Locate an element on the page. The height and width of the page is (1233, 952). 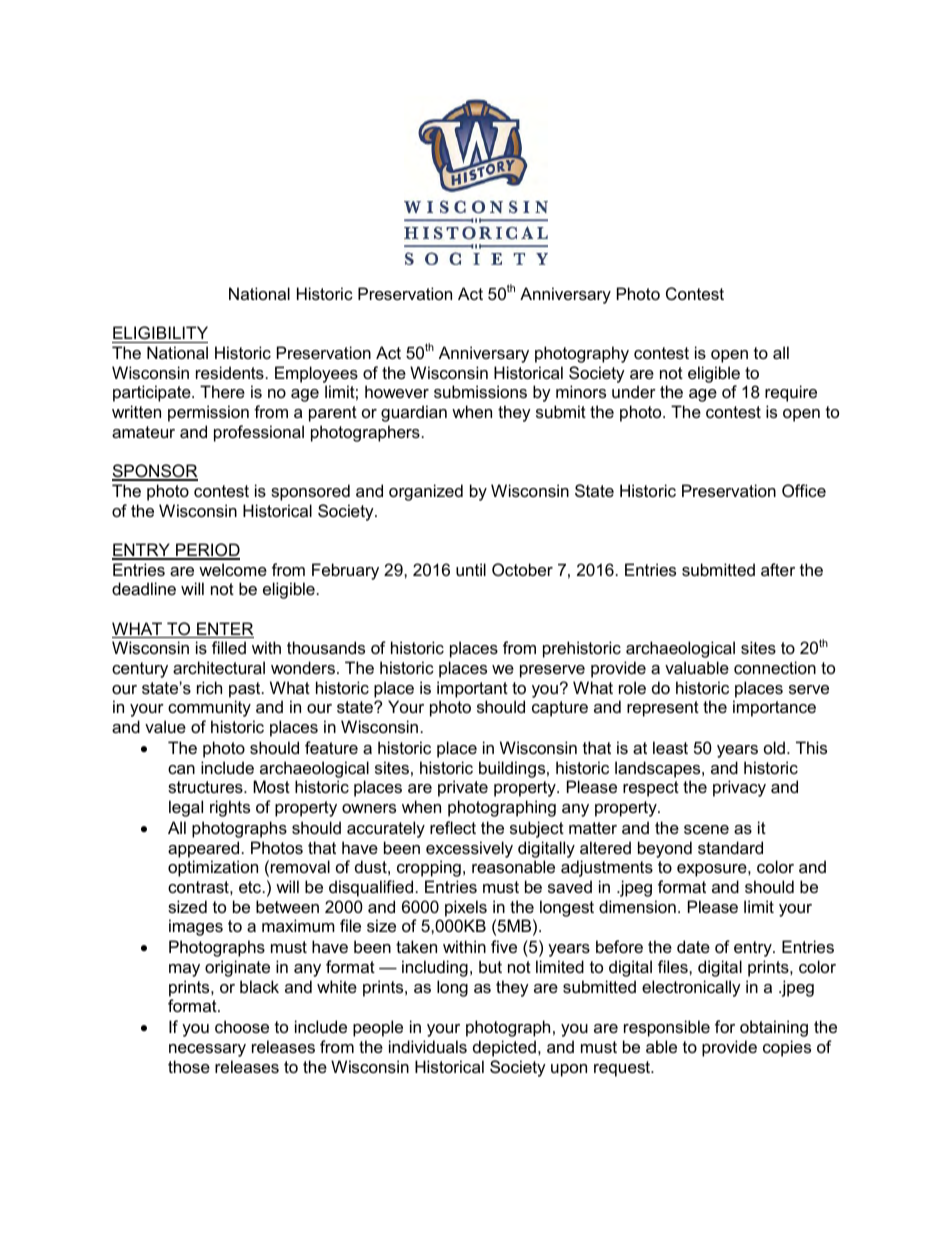
important is located at coordinates (472, 689).
